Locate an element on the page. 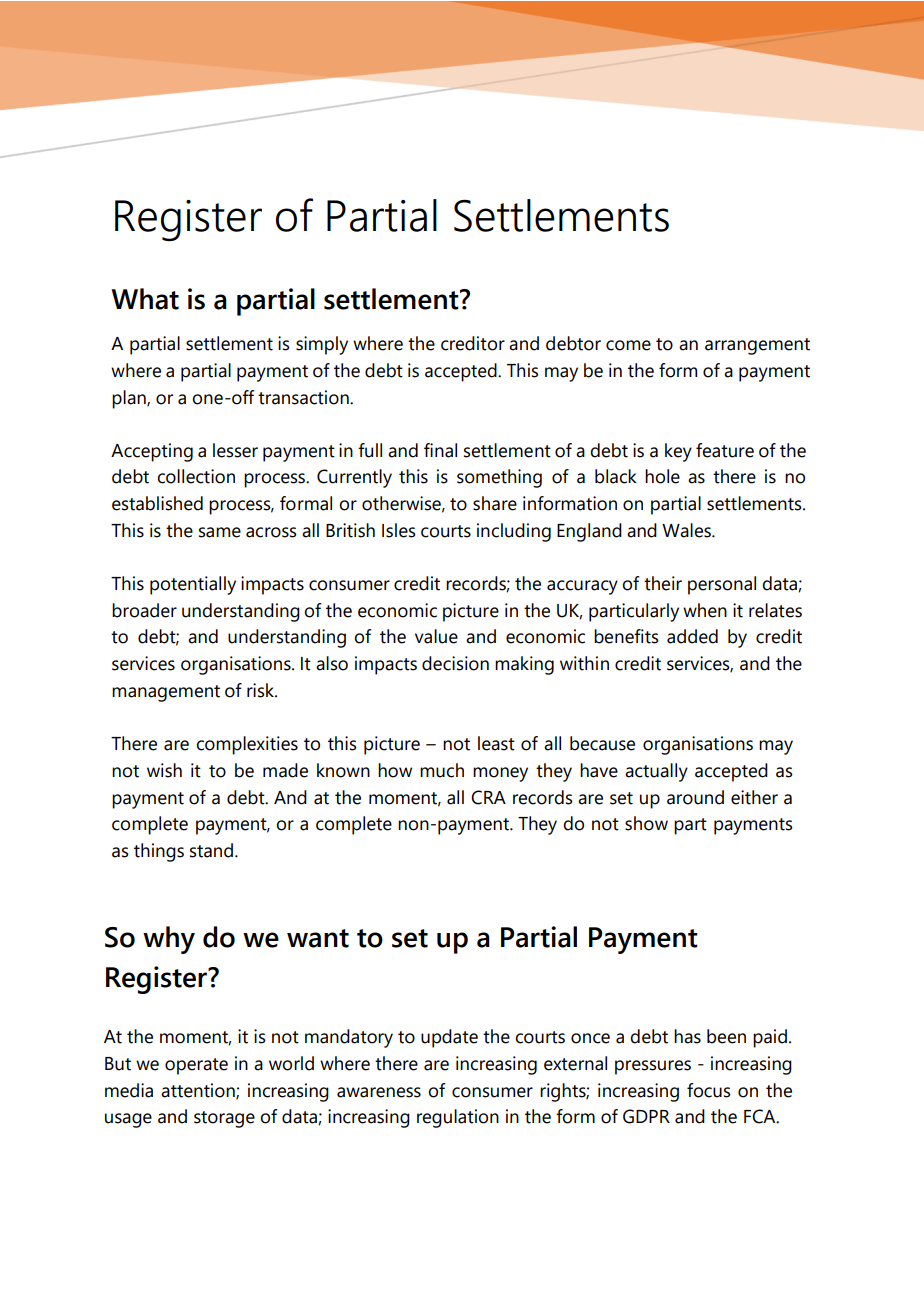 The image size is (924, 1307). regulation is located at coordinates (458, 1118).
